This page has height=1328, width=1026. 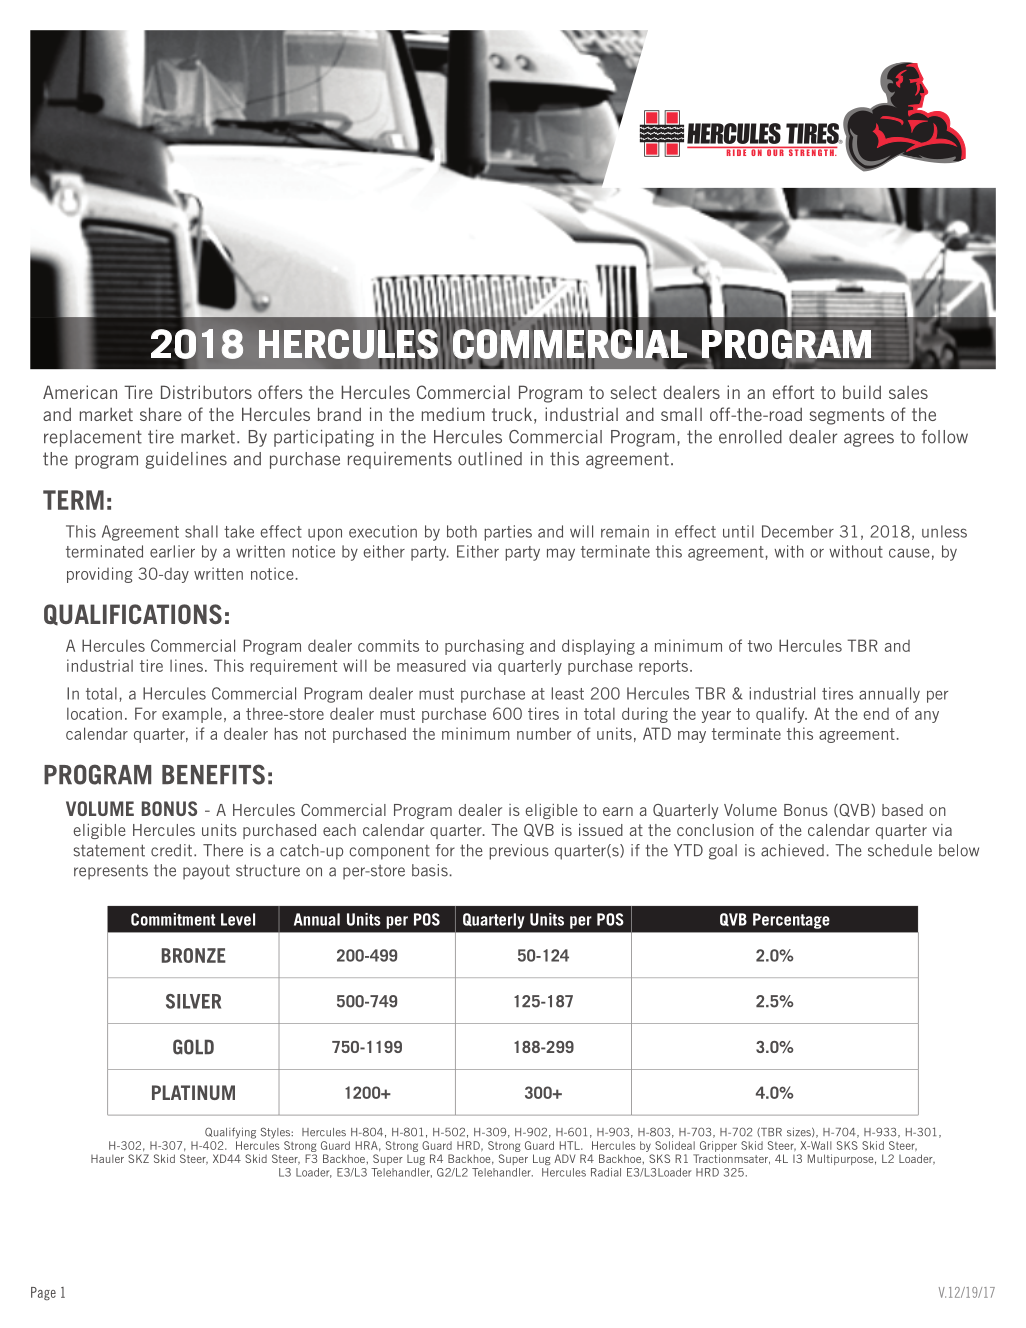 I want to click on two, so click(x=760, y=646).
